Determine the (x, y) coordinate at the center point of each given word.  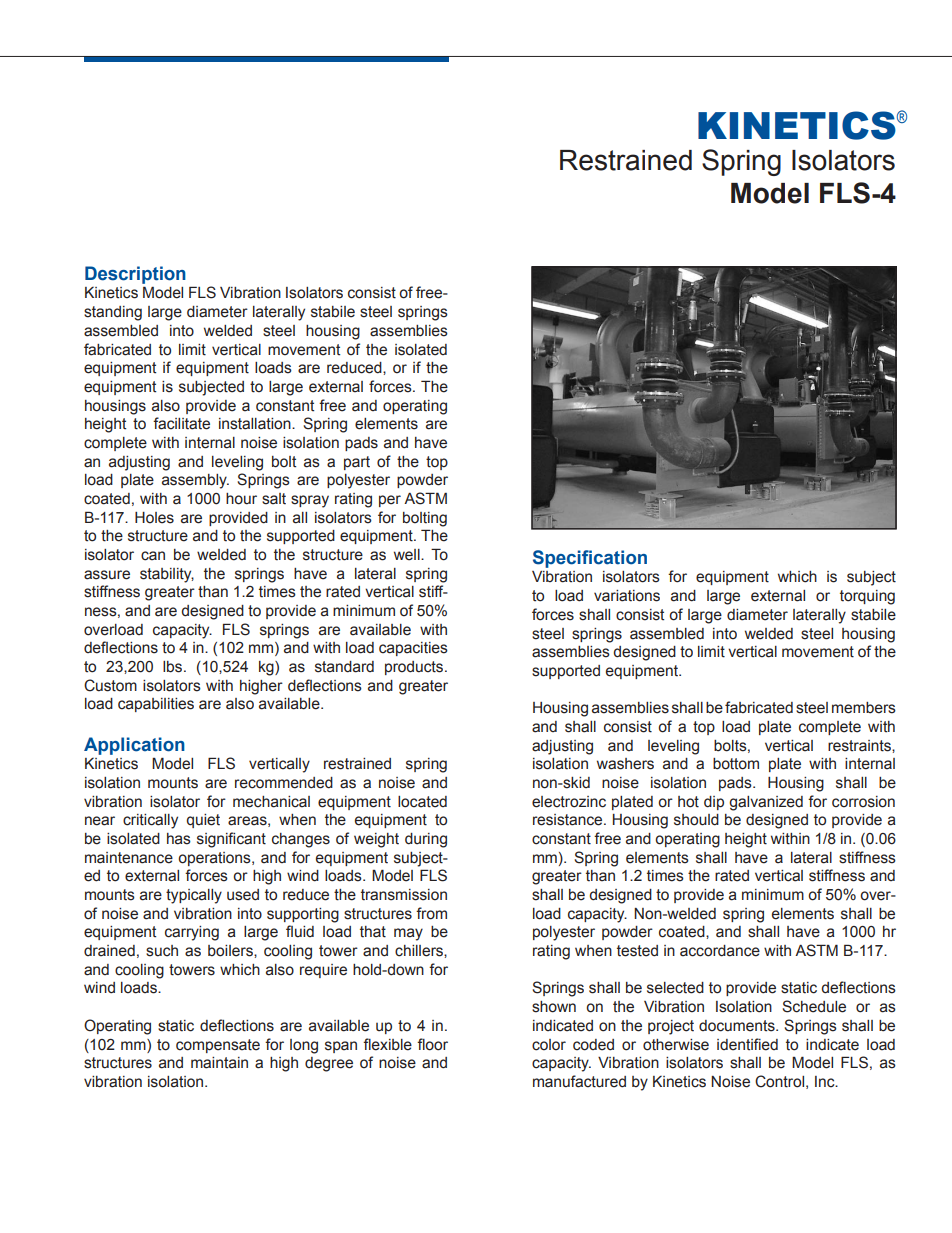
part (357, 463)
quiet (203, 821)
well (408, 555)
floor (432, 1044)
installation (256, 424)
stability (167, 575)
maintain (219, 1063)
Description (135, 275)
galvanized (766, 803)
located (422, 802)
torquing (867, 597)
